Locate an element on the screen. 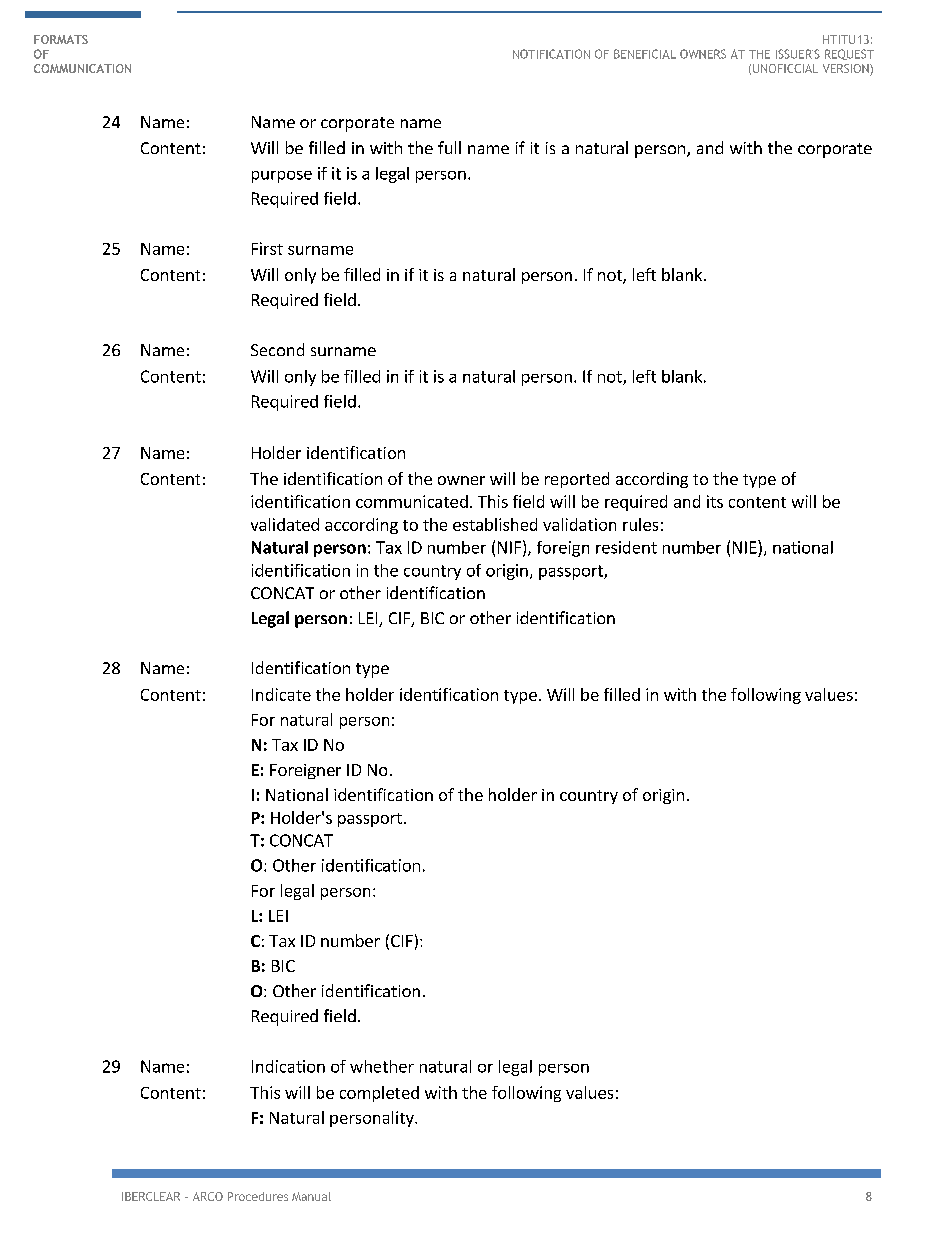  whether is located at coordinates (382, 1066).
